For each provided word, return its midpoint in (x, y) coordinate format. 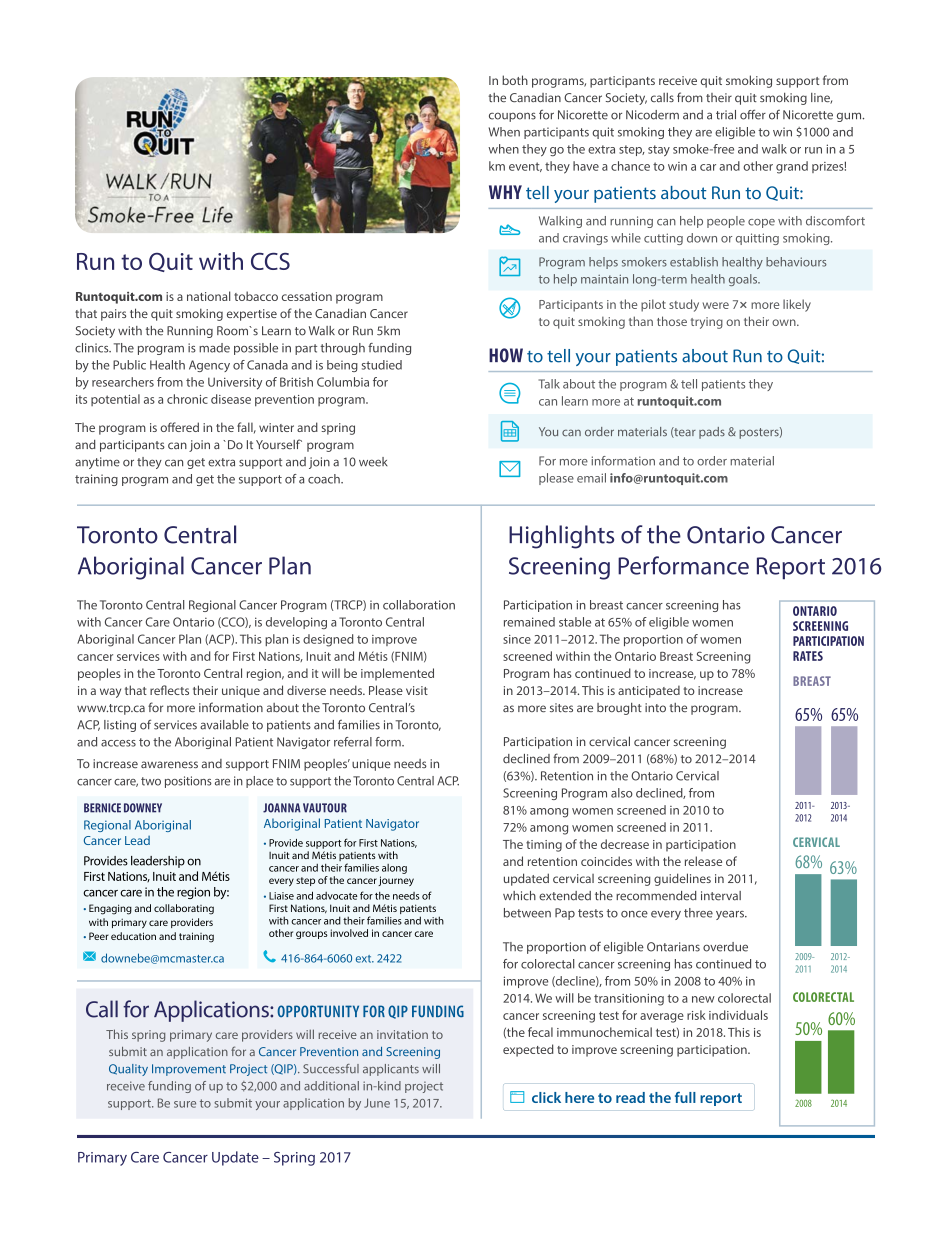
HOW (506, 355)
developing (296, 623)
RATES (808, 656)
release (703, 861)
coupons (512, 117)
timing (544, 846)
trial (726, 115)
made (214, 348)
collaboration (419, 605)
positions (188, 782)
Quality (128, 1070)
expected (528, 1050)
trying (707, 323)
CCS (270, 261)
